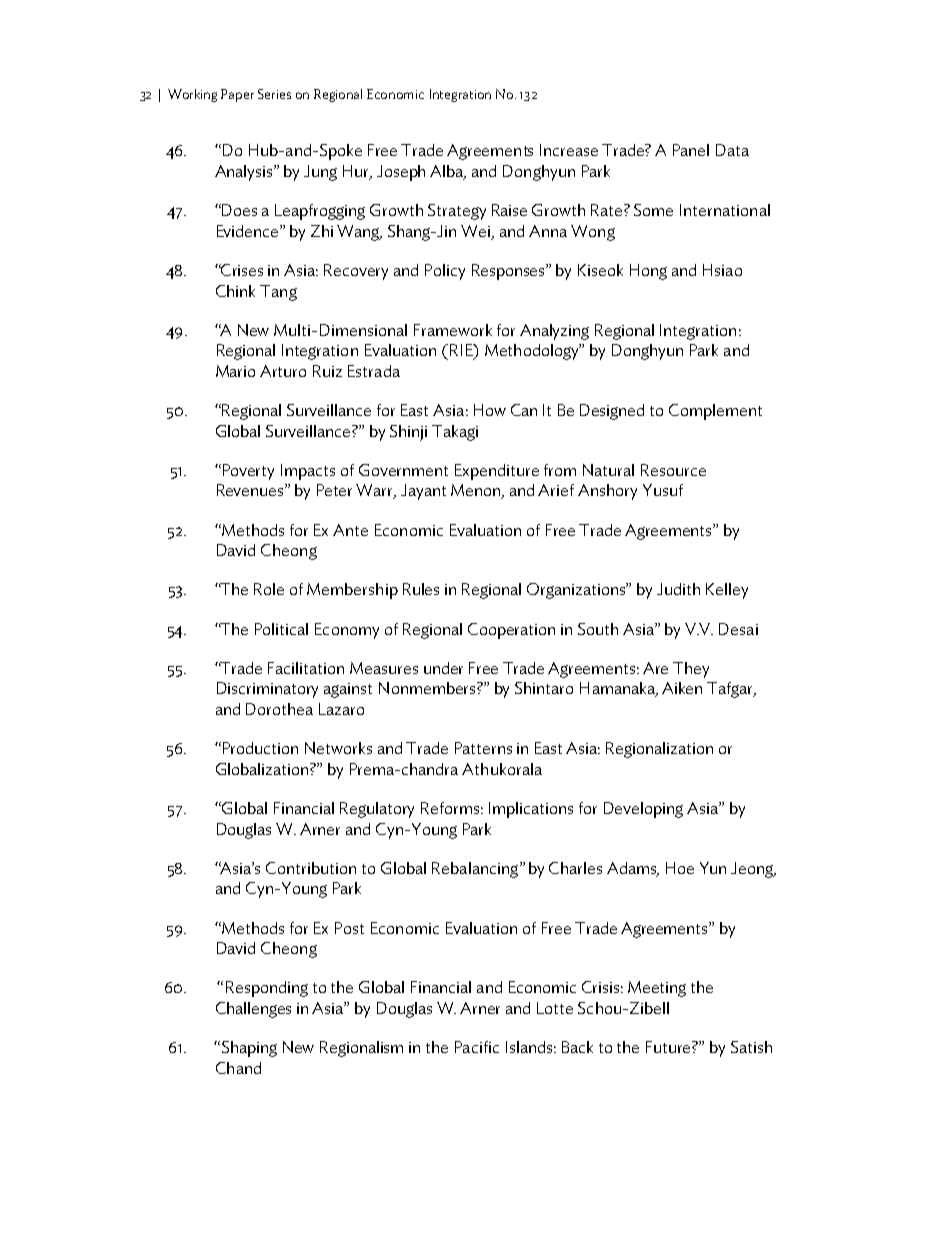 The image size is (952, 1233). Describe the element at coordinates (477, 1047) in the document. I see `Pacific` at that location.
